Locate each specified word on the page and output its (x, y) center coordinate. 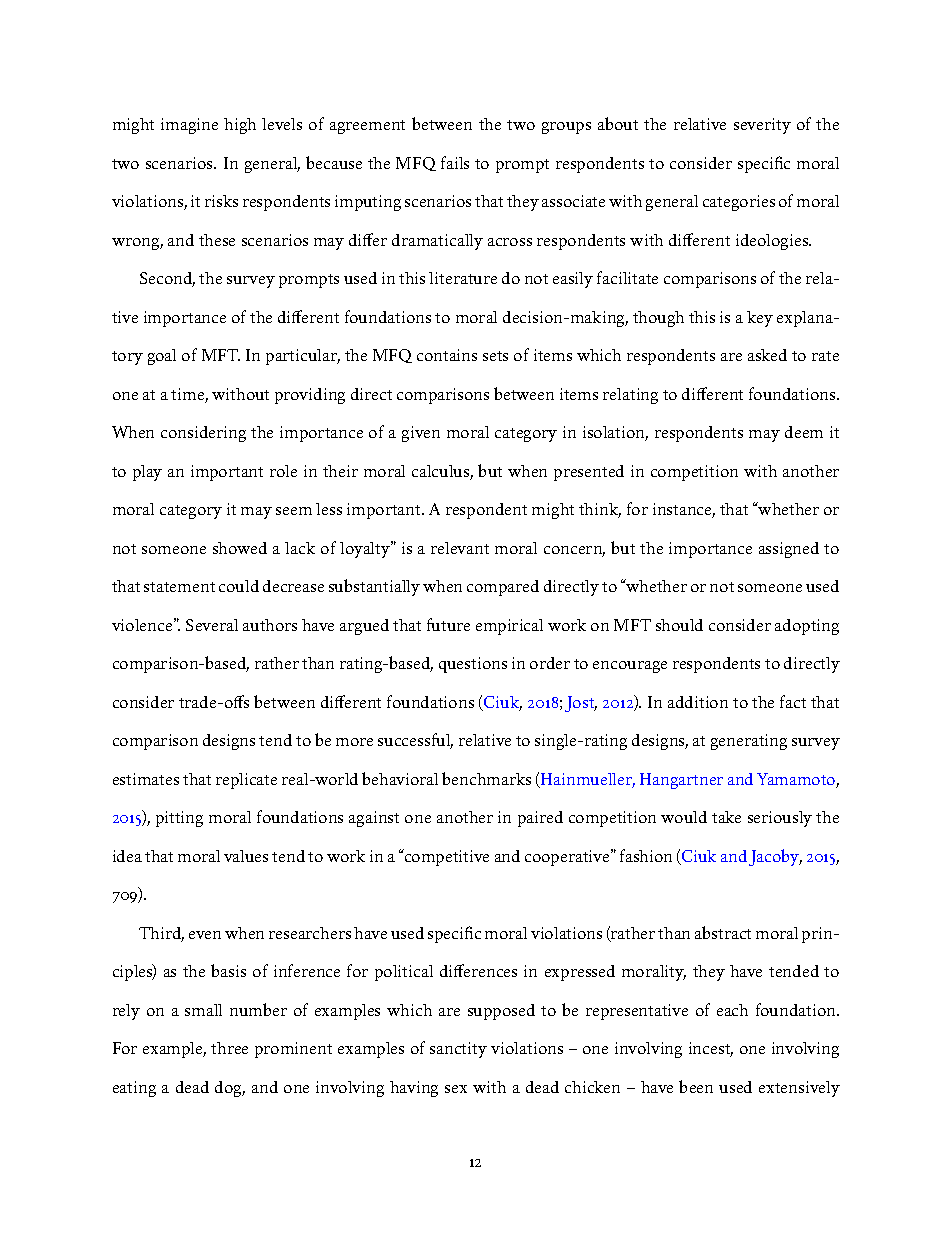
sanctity (458, 1050)
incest (711, 1049)
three (229, 1048)
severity (762, 126)
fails (455, 162)
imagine (189, 126)
